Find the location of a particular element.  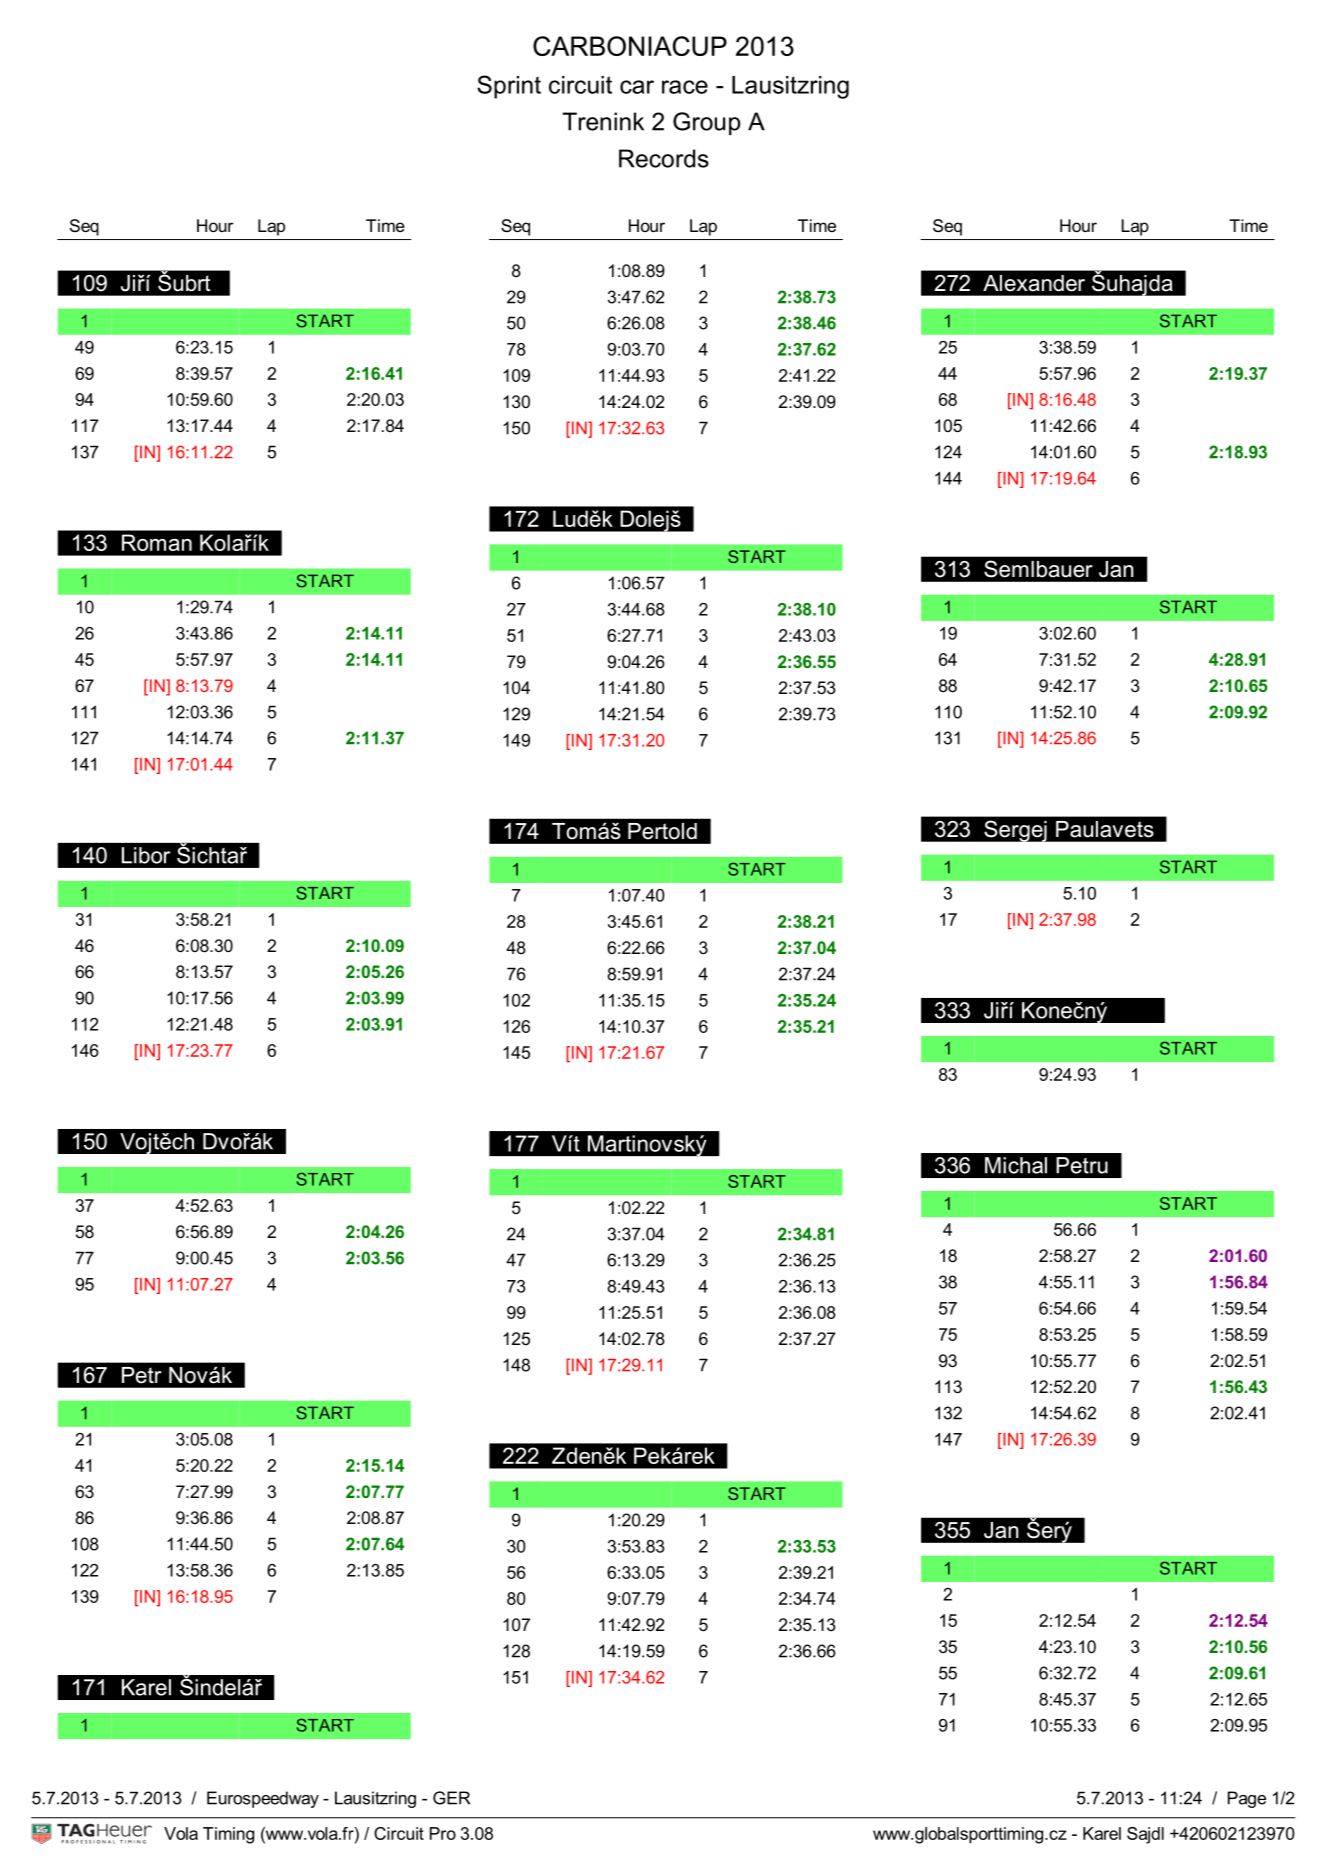

race is located at coordinates (685, 87).
